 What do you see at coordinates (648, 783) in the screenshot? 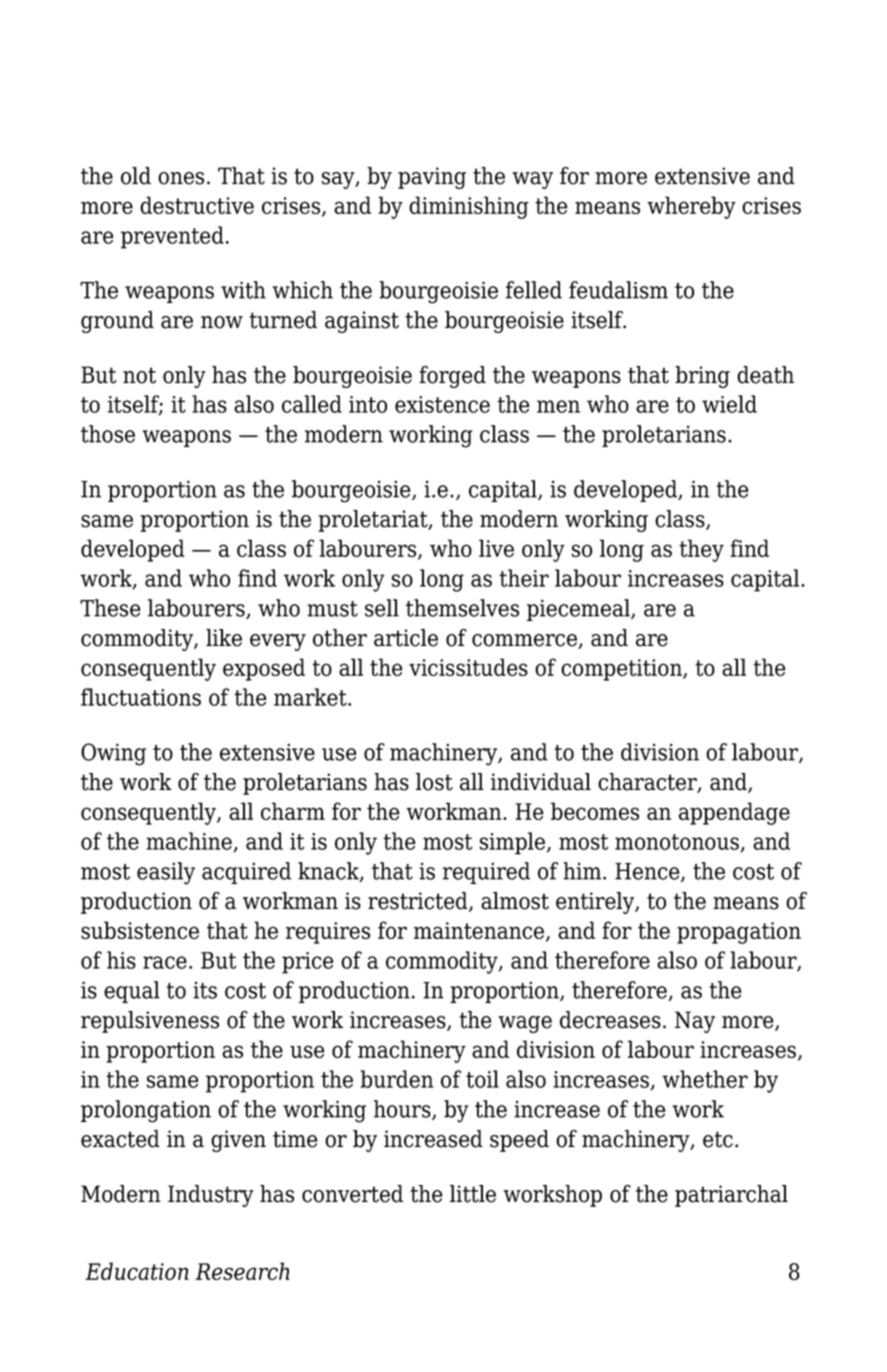
I see `character` at bounding box center [648, 783].
